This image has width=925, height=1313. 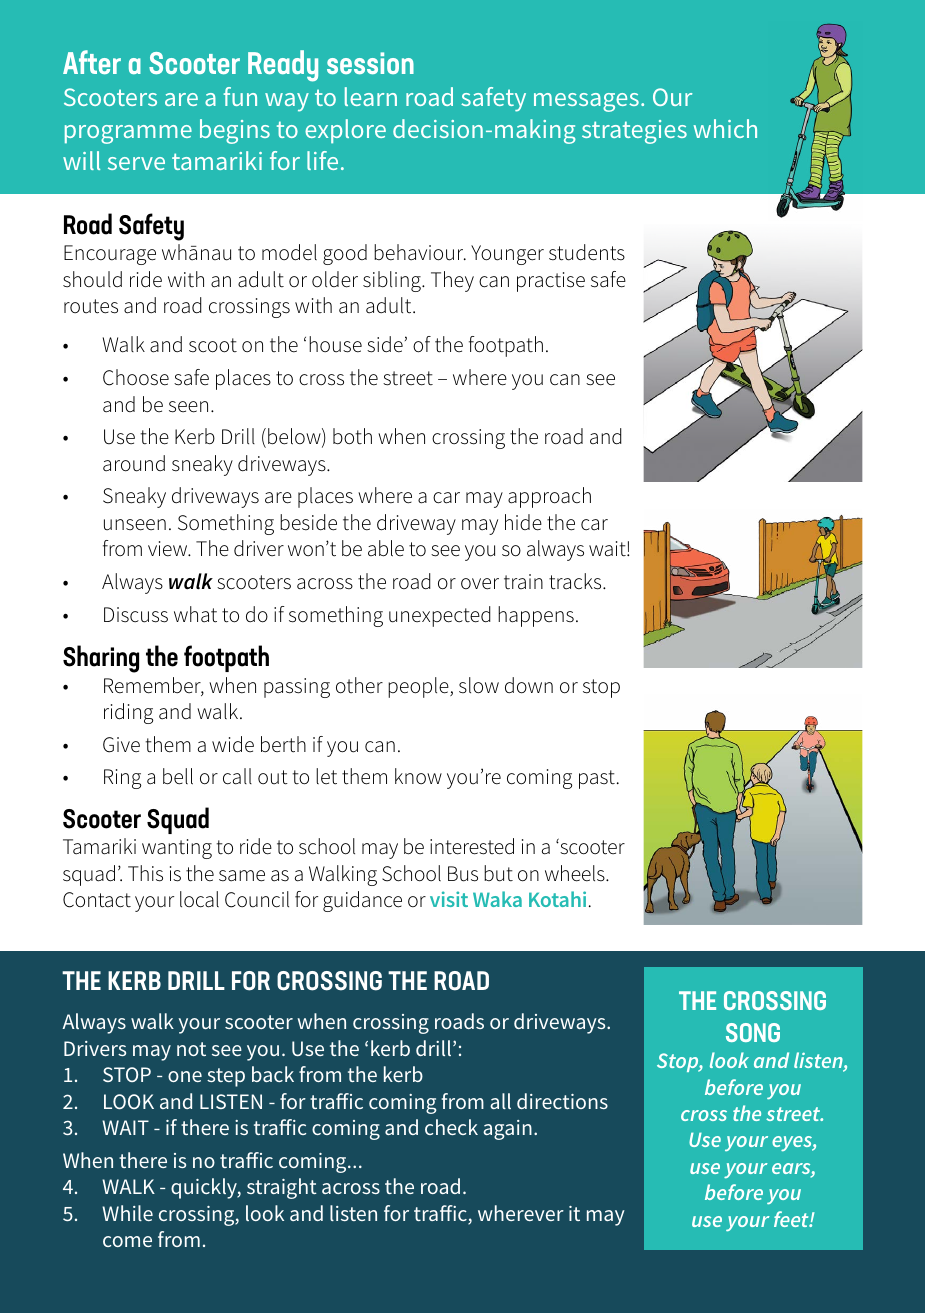 I want to click on check, so click(x=451, y=1127).
